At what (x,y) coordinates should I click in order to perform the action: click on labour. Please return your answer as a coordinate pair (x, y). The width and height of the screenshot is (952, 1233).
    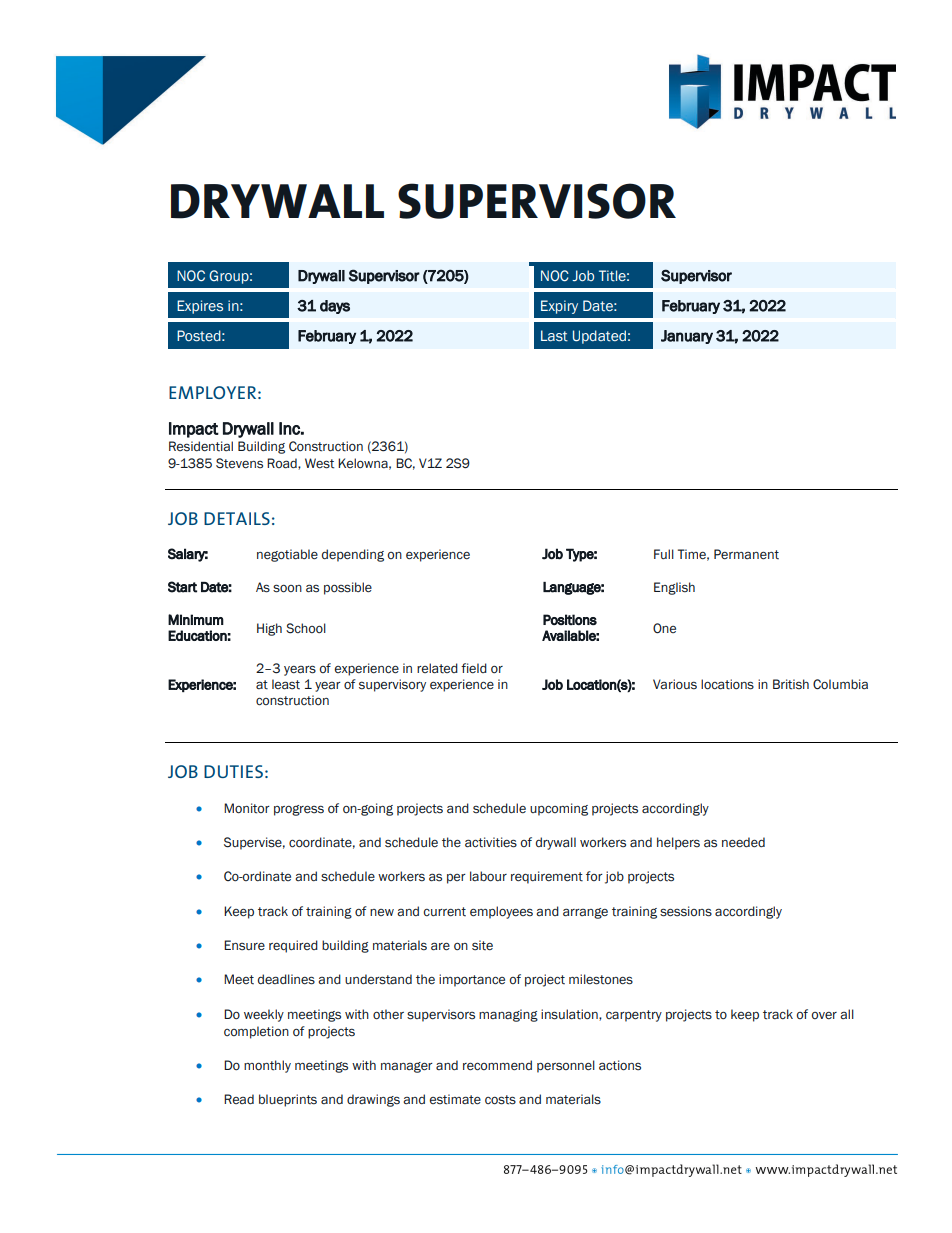
    Looking at the image, I should click on (488, 876).
